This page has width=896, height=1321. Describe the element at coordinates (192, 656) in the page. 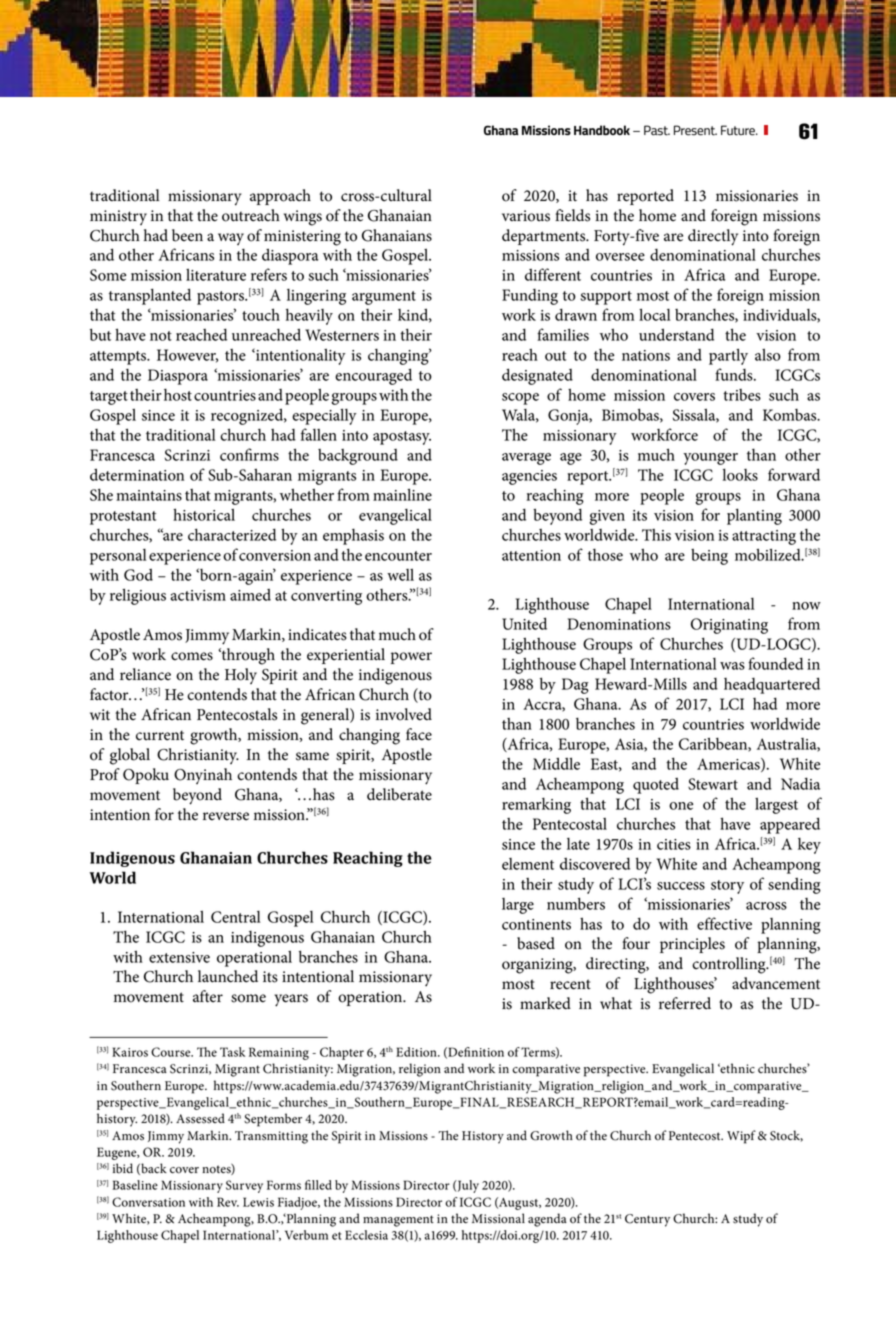

I see `comes` at that location.
